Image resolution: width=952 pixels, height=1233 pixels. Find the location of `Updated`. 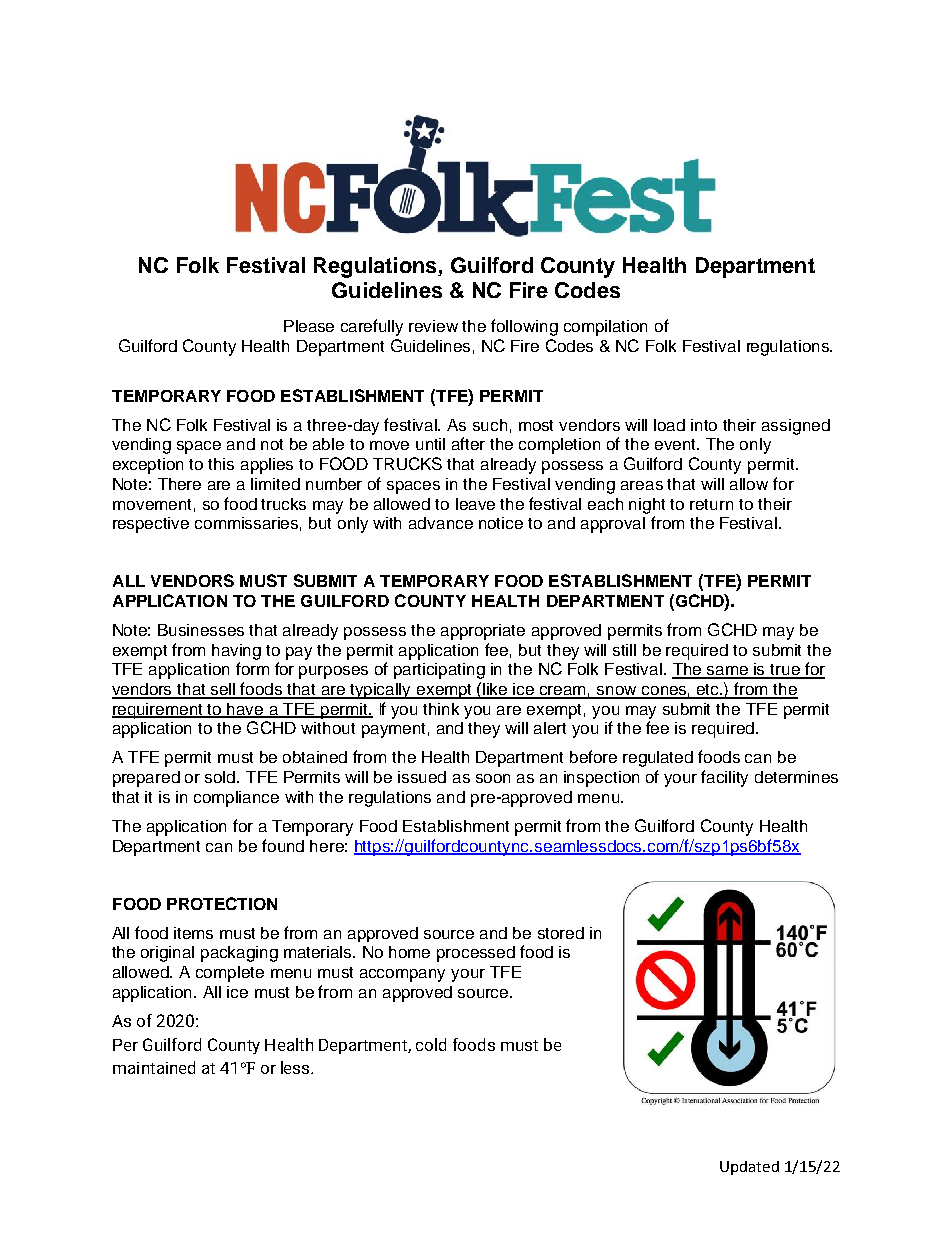

Updated is located at coordinates (749, 1168).
